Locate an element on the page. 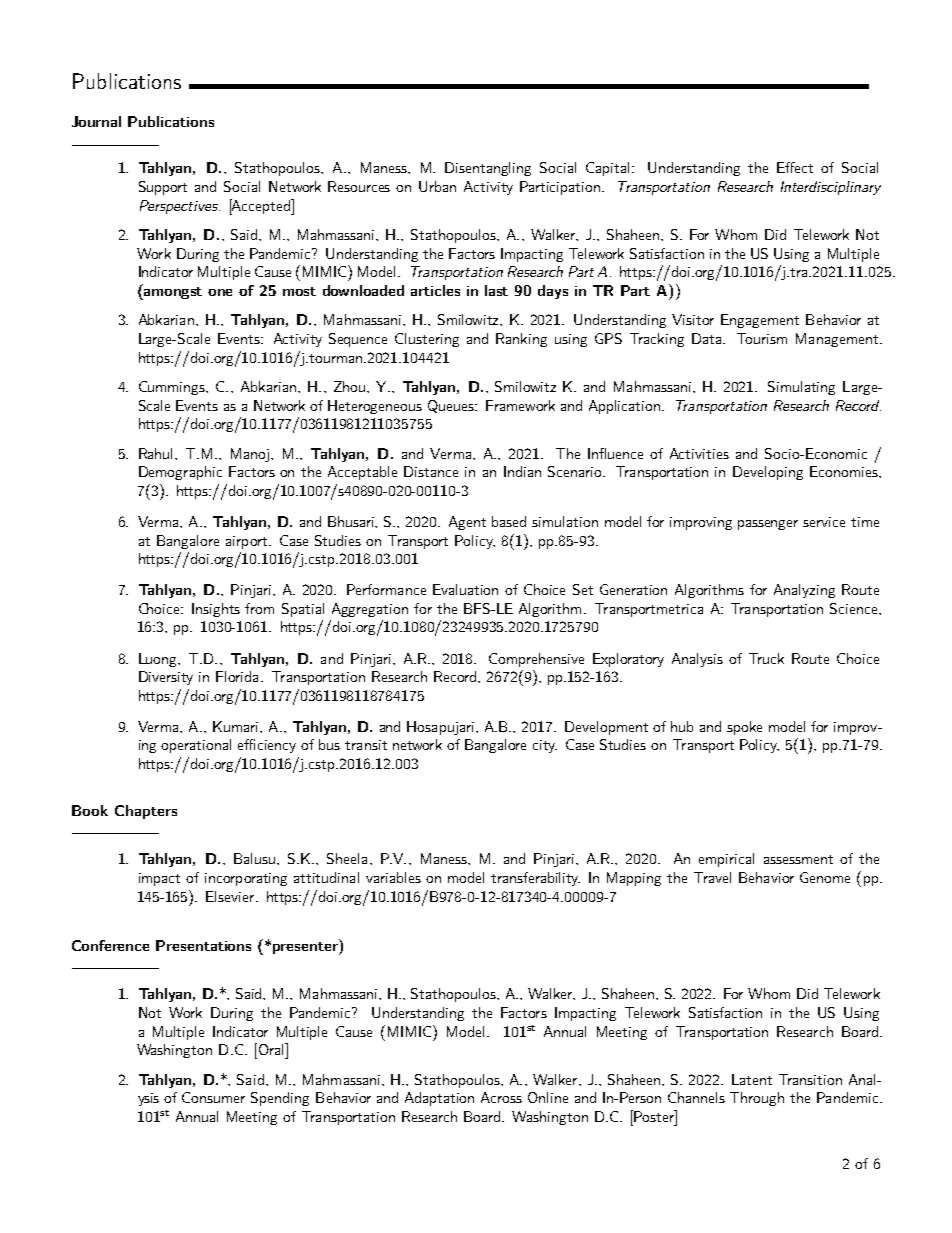 This page has width=952, height=1233. Indian is located at coordinates (522, 471).
